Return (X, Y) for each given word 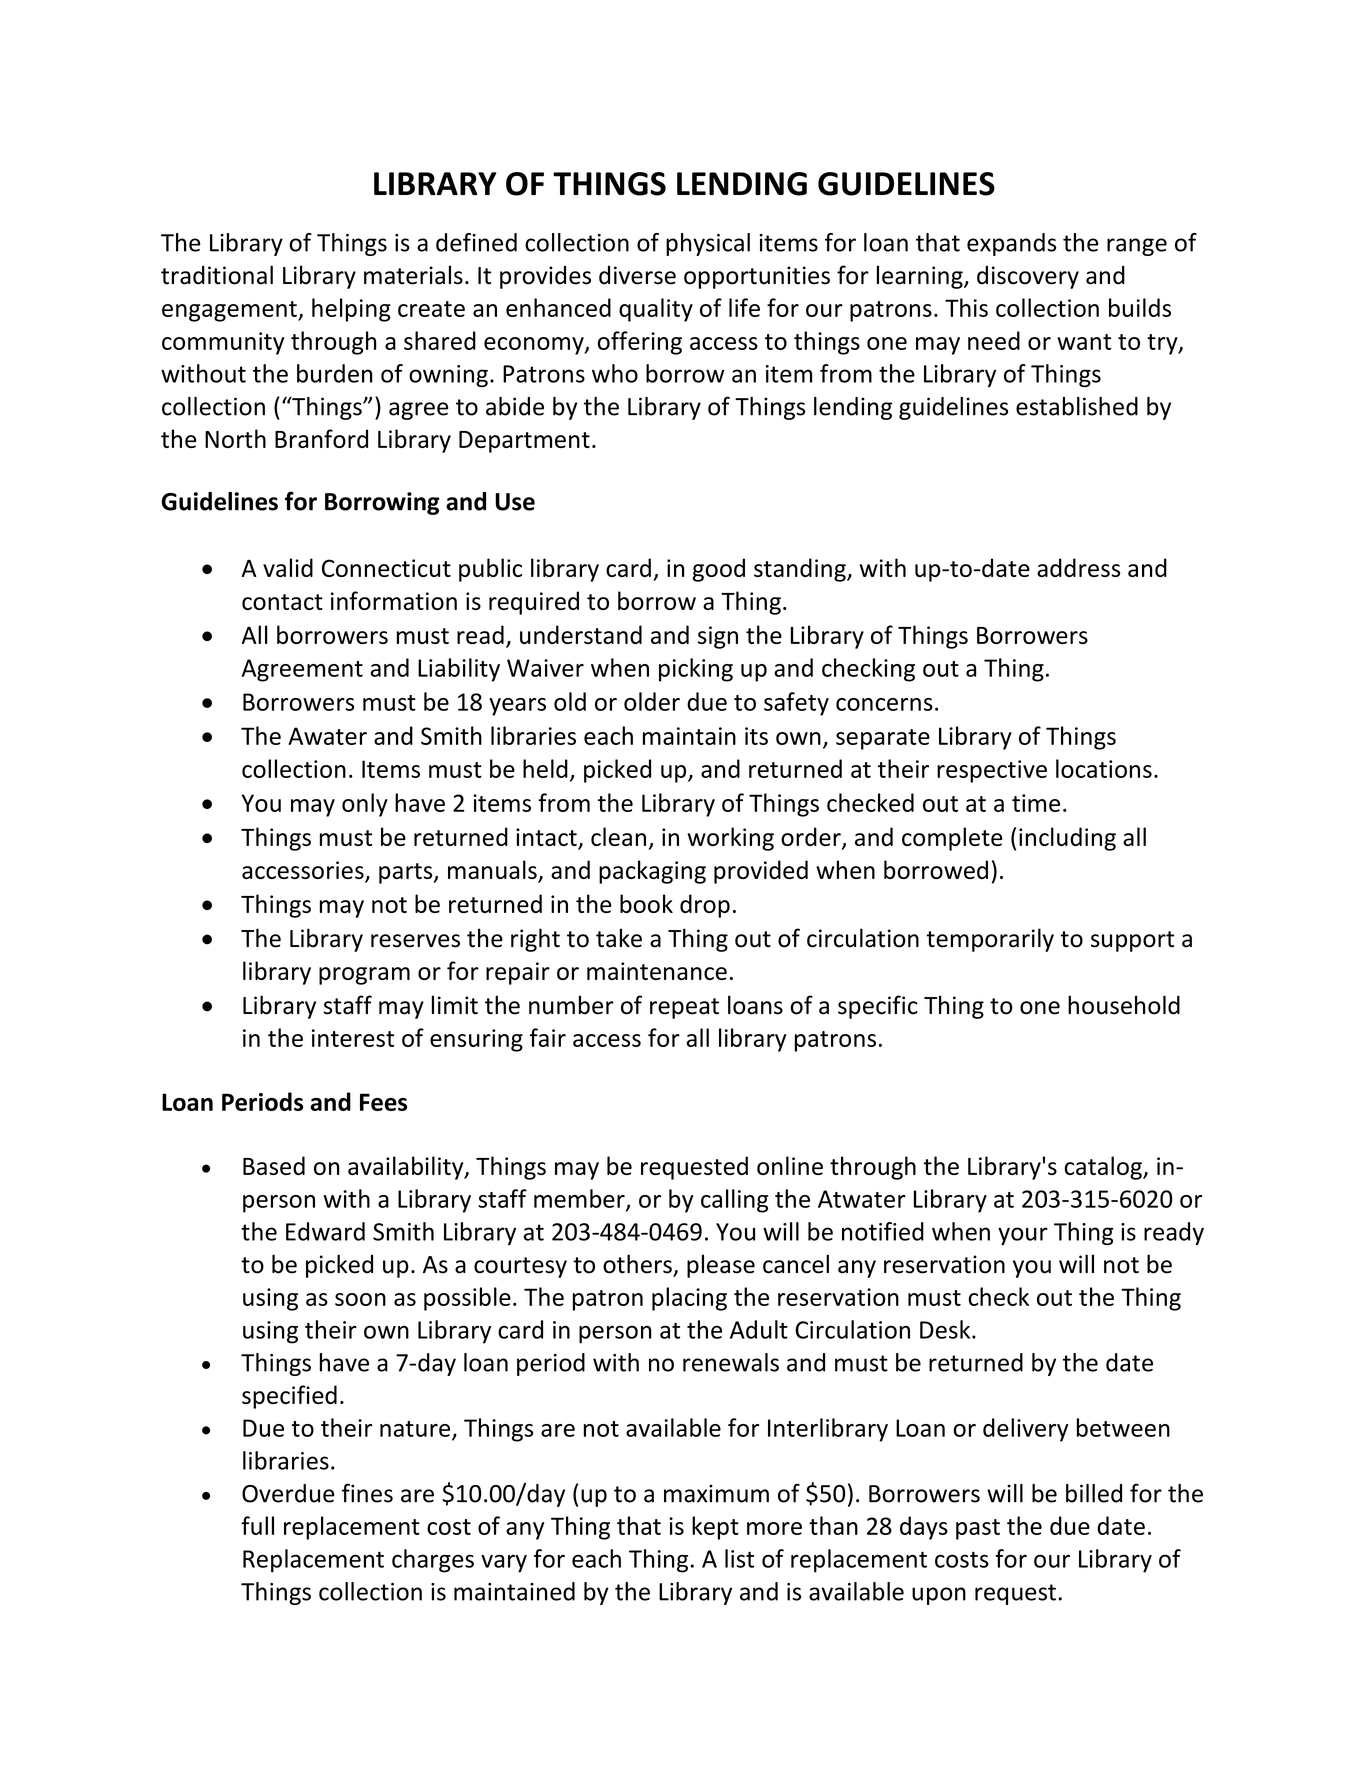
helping (351, 310)
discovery (1028, 277)
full (257, 1525)
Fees (383, 1102)
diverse (637, 275)
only (365, 805)
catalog (1104, 1168)
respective (992, 771)
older (652, 701)
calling (734, 1201)
